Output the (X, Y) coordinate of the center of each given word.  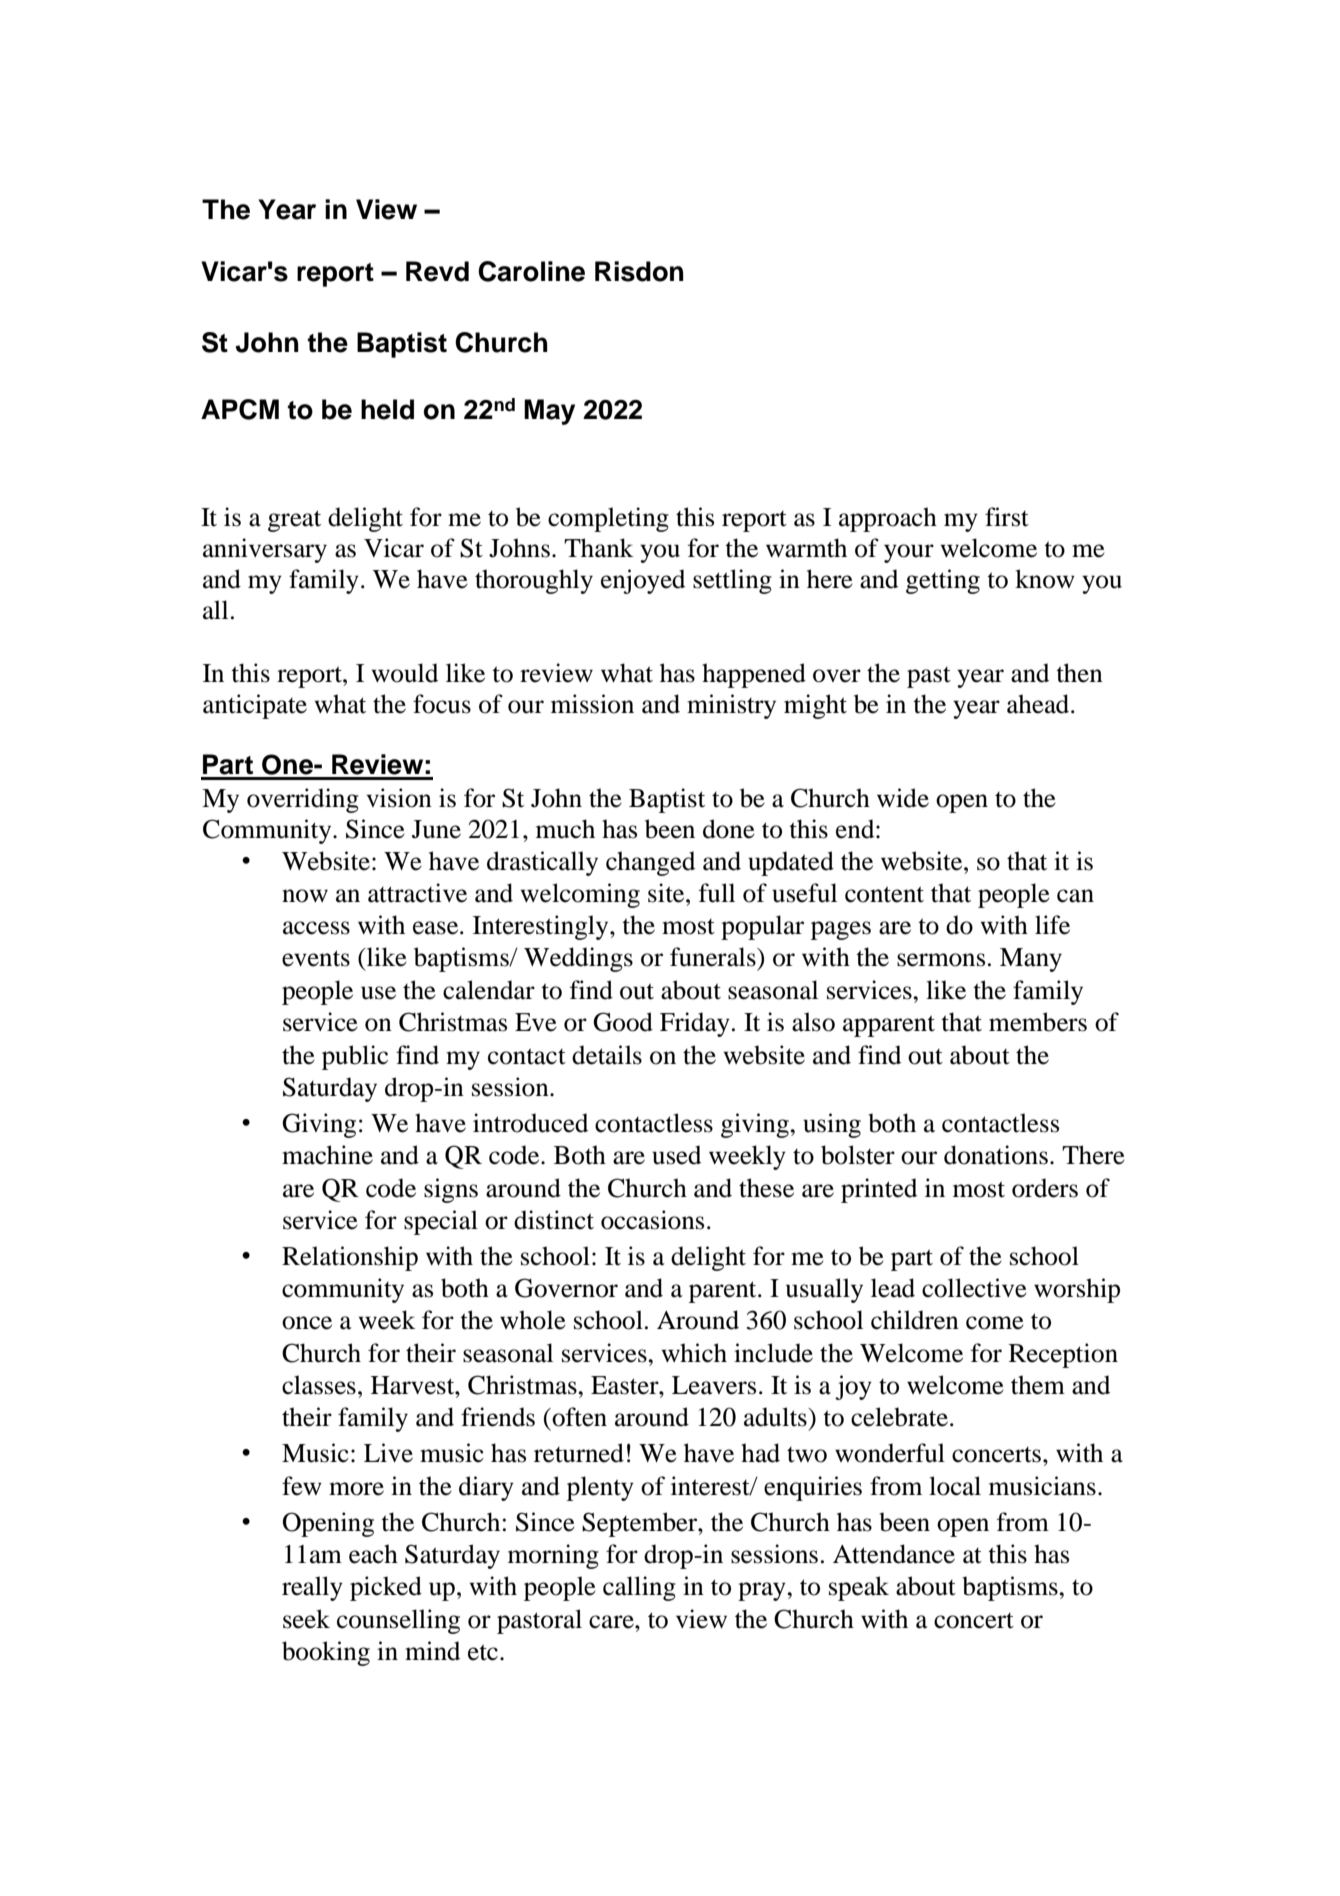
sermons (941, 960)
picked (386, 1588)
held (387, 409)
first (1007, 517)
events (316, 958)
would (404, 673)
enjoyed (643, 581)
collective (974, 1288)
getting (943, 581)
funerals (714, 957)
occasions (652, 1220)
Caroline (531, 271)
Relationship (350, 1258)
